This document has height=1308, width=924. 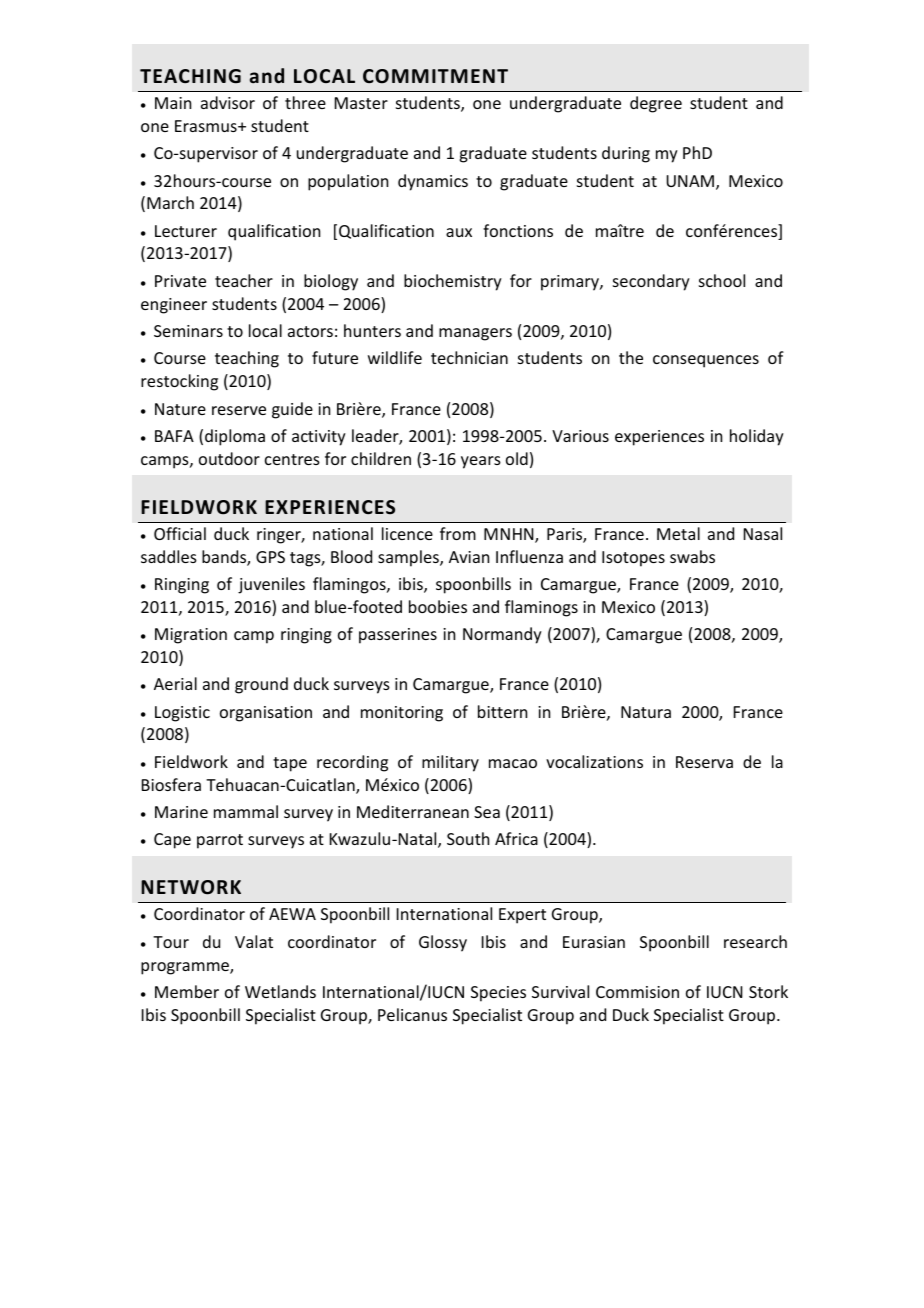 What do you see at coordinates (706, 361) in the document?
I see `consequences` at bounding box center [706, 361].
